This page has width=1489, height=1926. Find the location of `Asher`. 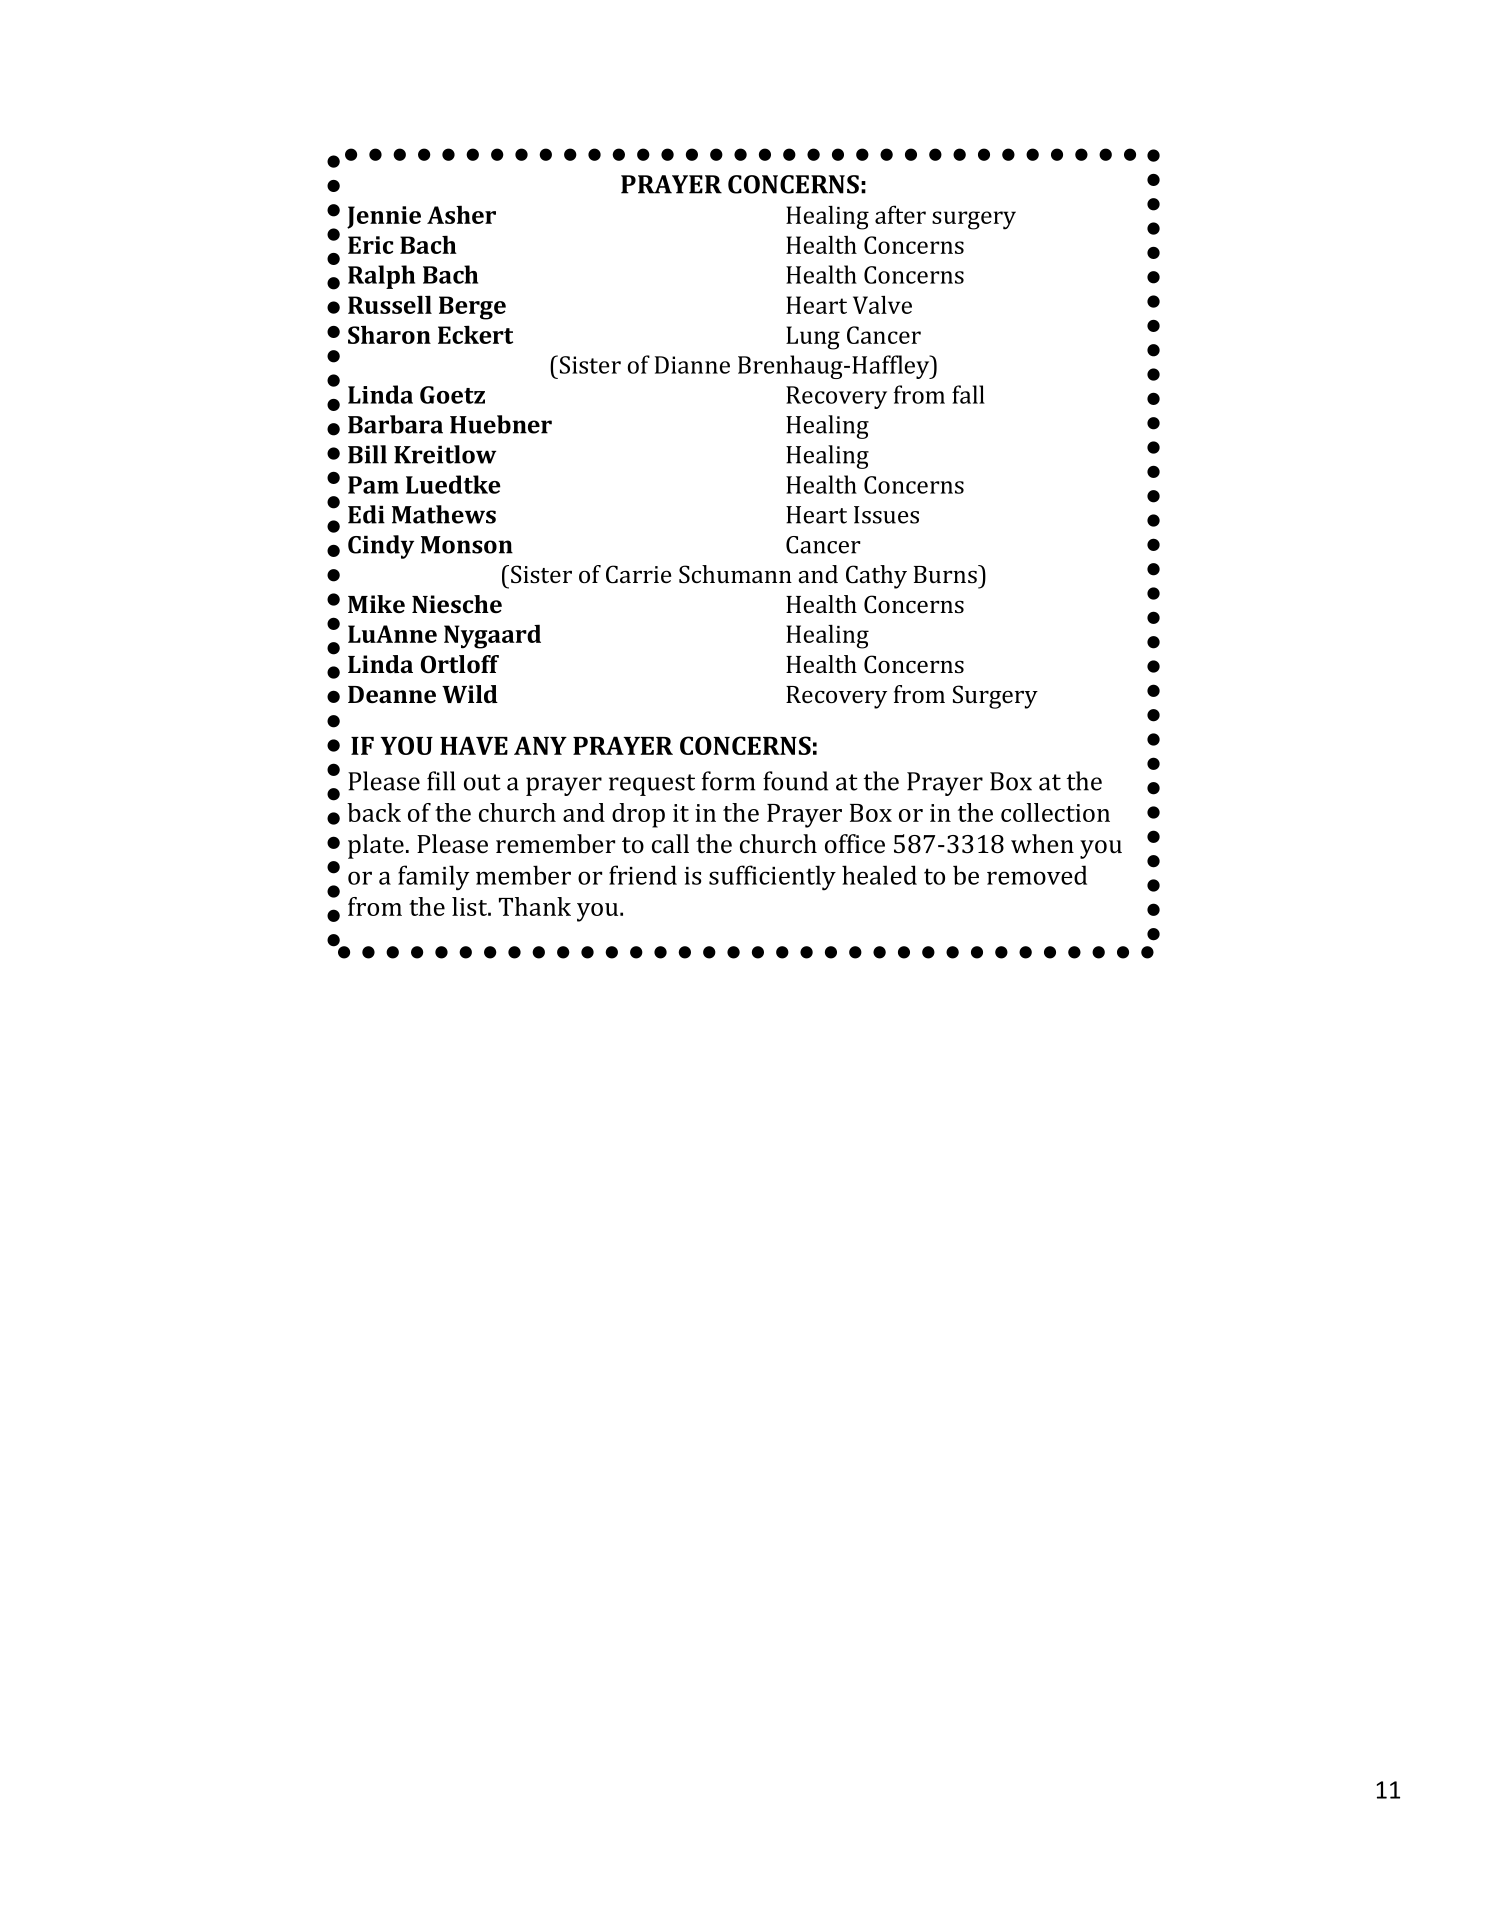

Asher is located at coordinates (461, 214).
